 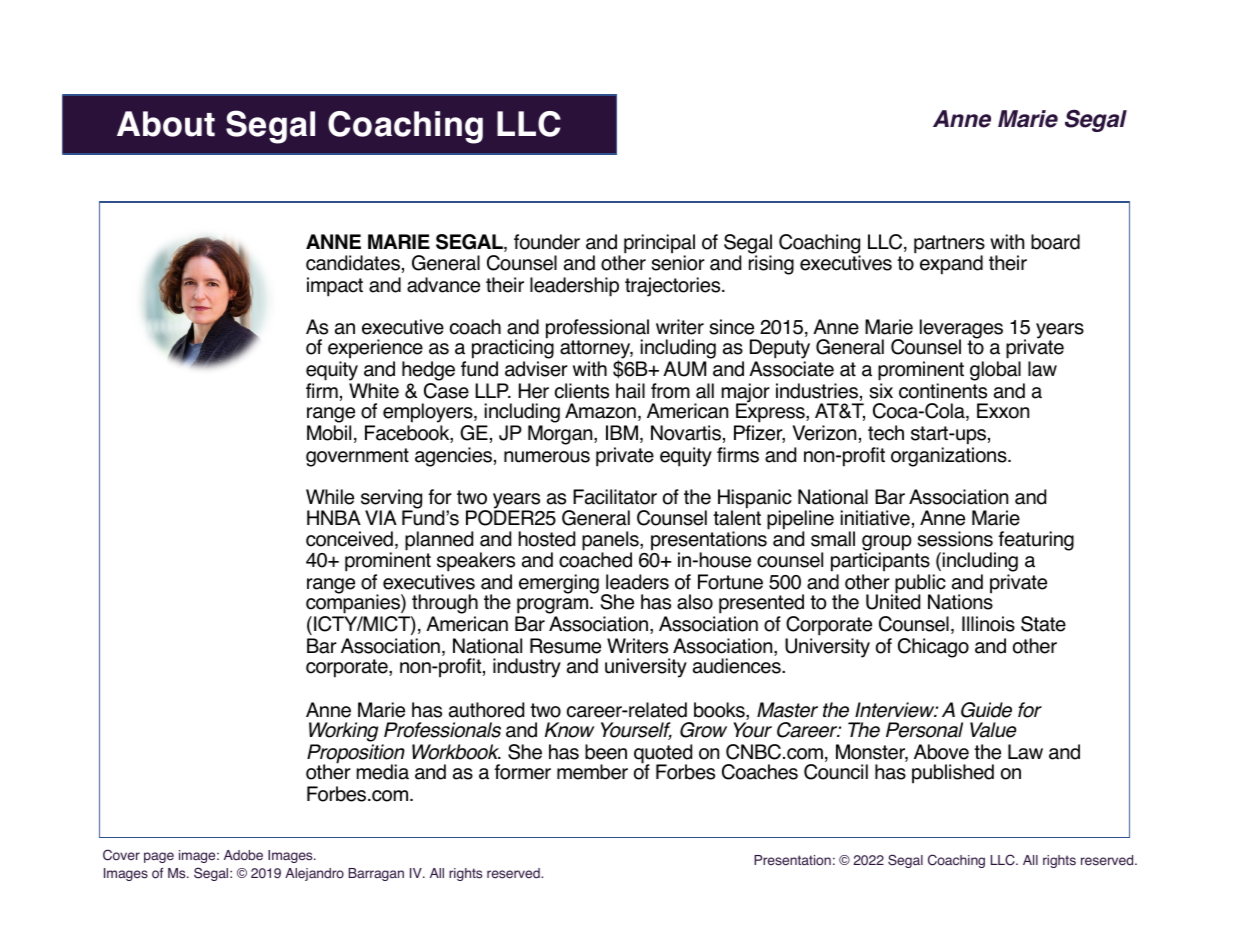 What do you see at coordinates (592, 772) in the screenshot?
I see `member` at bounding box center [592, 772].
